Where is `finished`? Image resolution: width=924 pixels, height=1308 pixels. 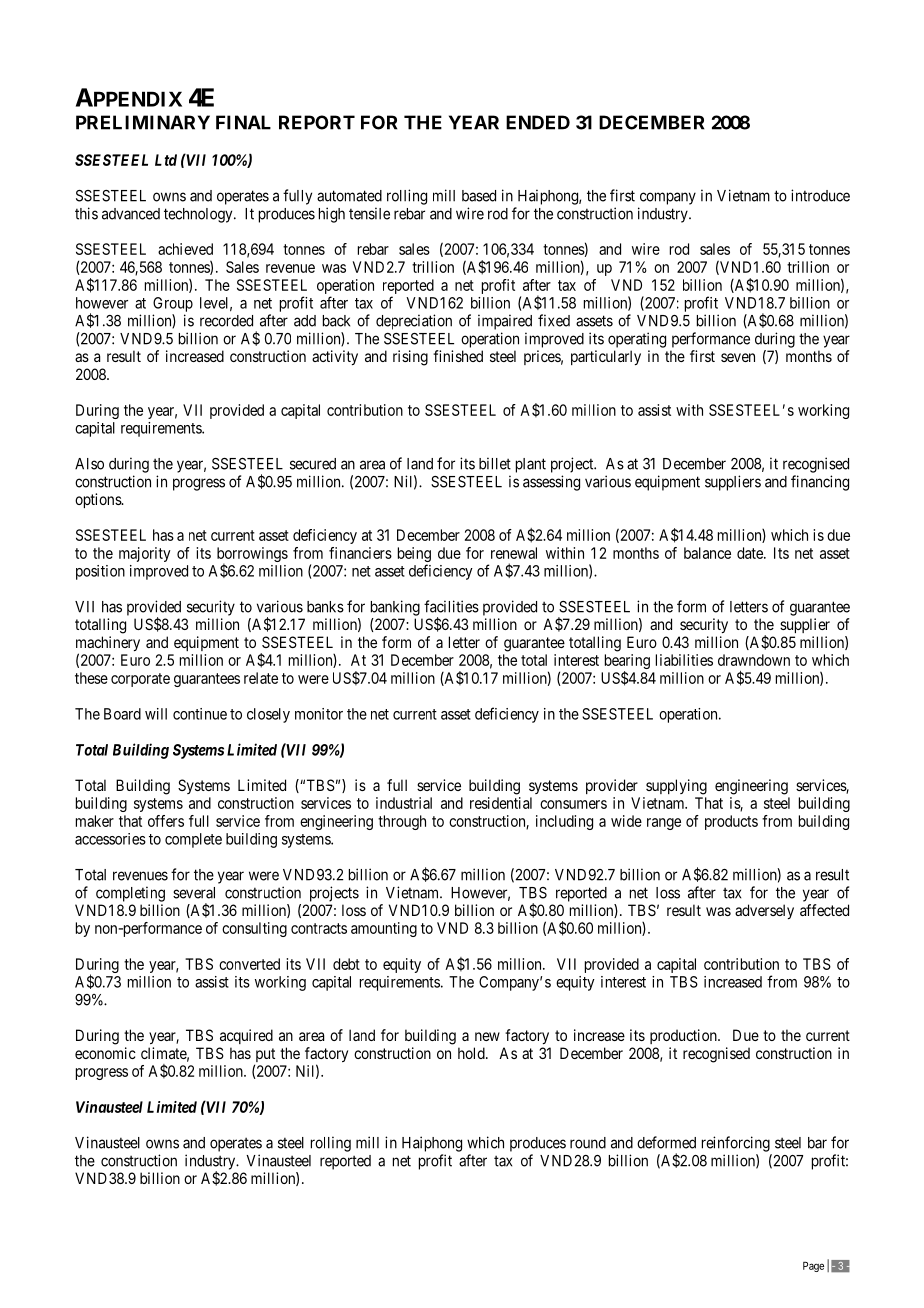 finished is located at coordinates (458, 356).
